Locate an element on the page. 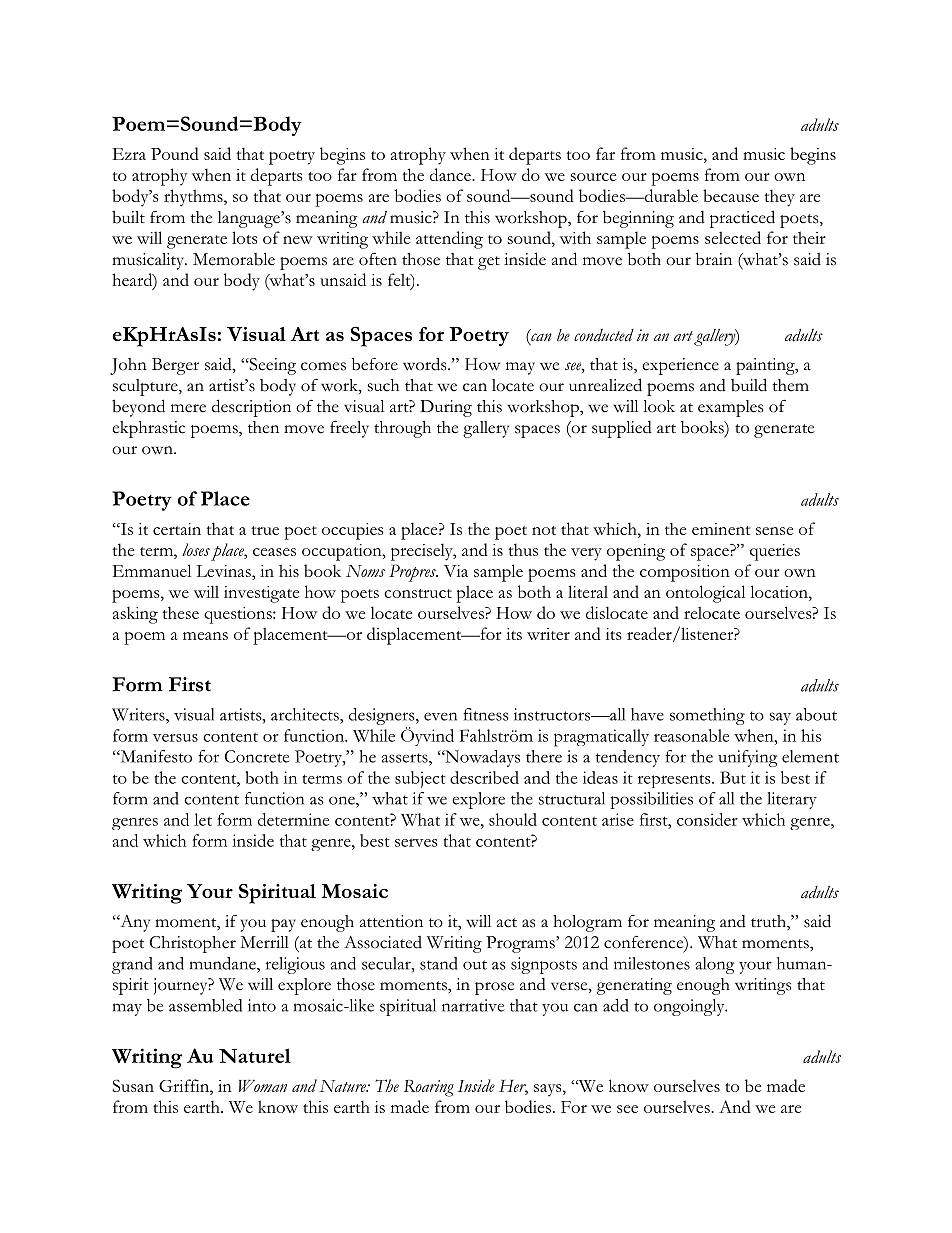 Image resolution: width=952 pixels, height=1233 pixels. Woman is located at coordinates (263, 1086).
